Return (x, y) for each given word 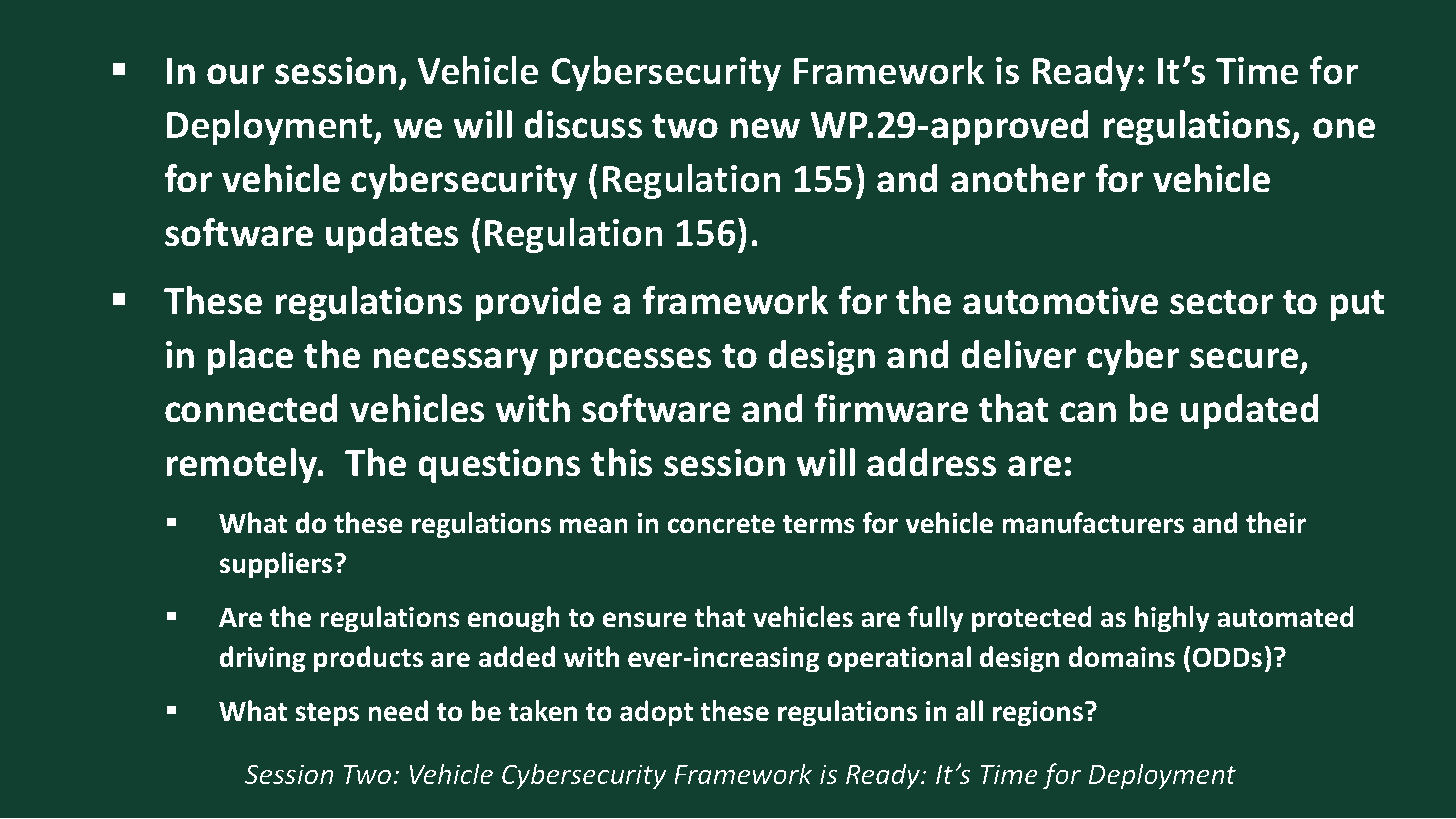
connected (251, 408)
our (235, 74)
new (765, 128)
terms (819, 524)
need (398, 711)
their (1276, 523)
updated (1250, 412)
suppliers (277, 565)
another (1018, 178)
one (1344, 128)
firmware (891, 408)
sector (1221, 302)
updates (392, 236)
